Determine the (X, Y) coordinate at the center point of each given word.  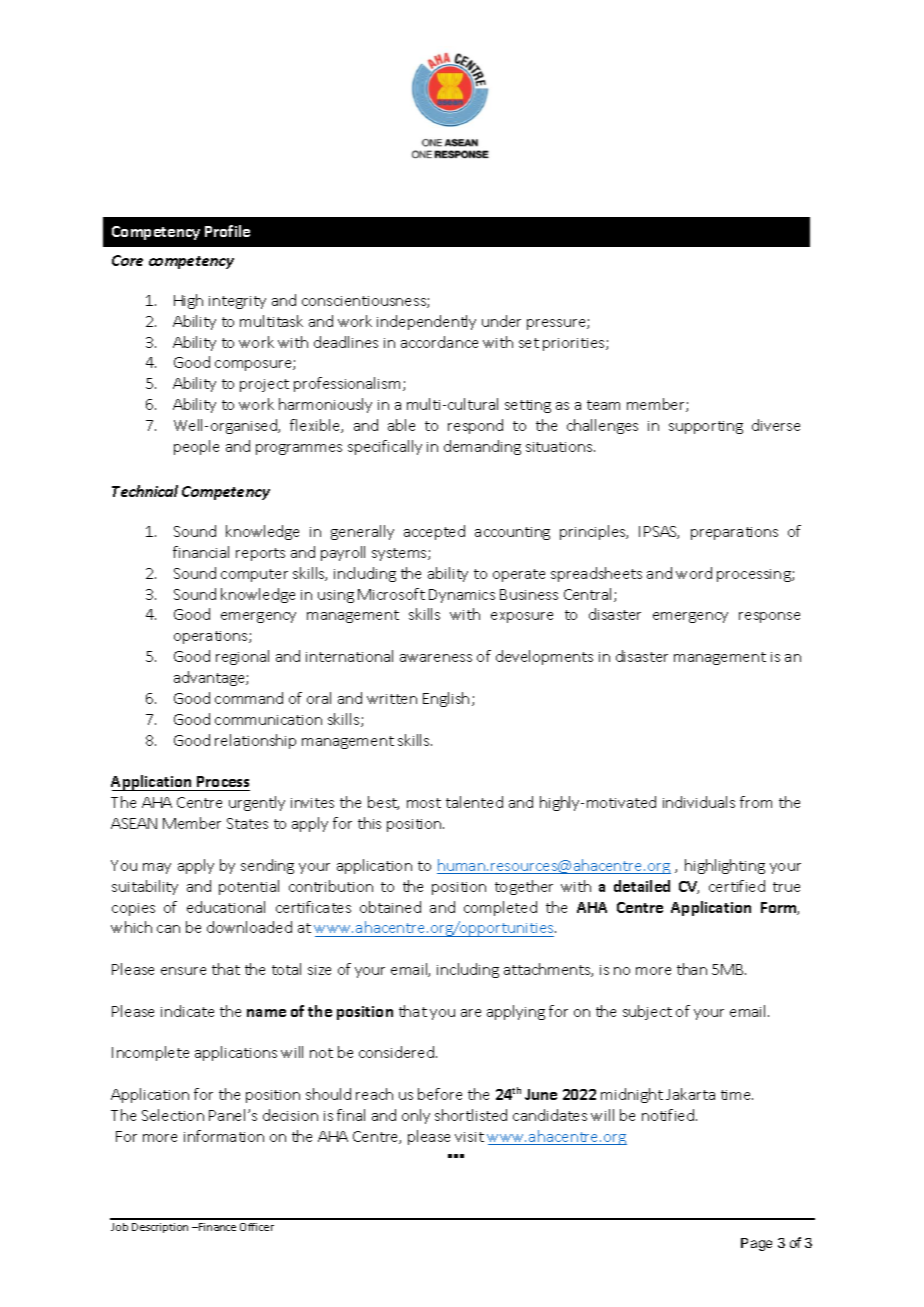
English (446, 699)
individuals (699, 802)
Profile (227, 231)
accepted (434, 532)
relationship (255, 741)
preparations (734, 533)
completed (500, 908)
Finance (216, 1227)
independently (426, 322)
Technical (145, 491)
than (692, 969)
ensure (183, 971)
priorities (575, 344)
